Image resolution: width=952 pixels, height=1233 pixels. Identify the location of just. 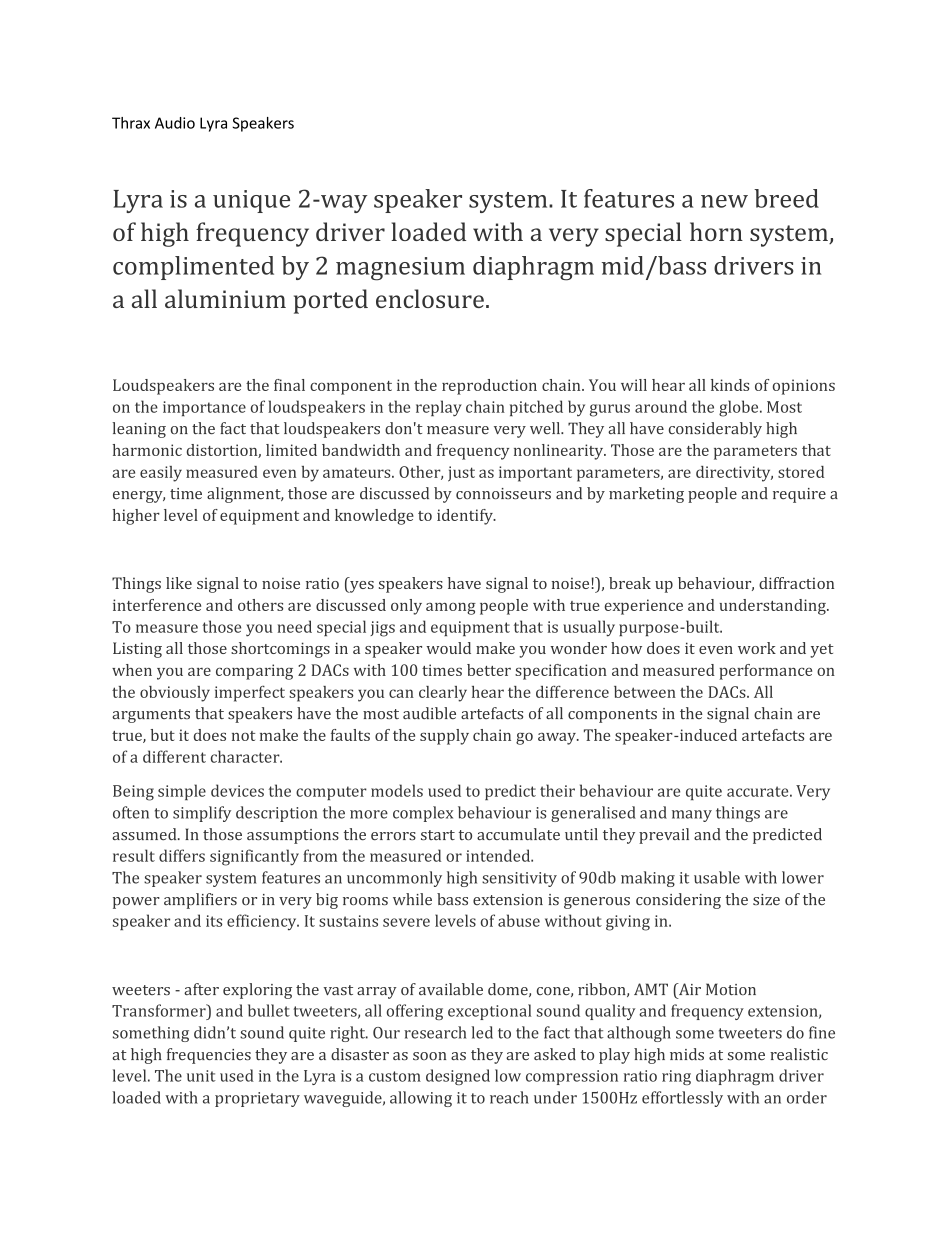
(461, 474).
